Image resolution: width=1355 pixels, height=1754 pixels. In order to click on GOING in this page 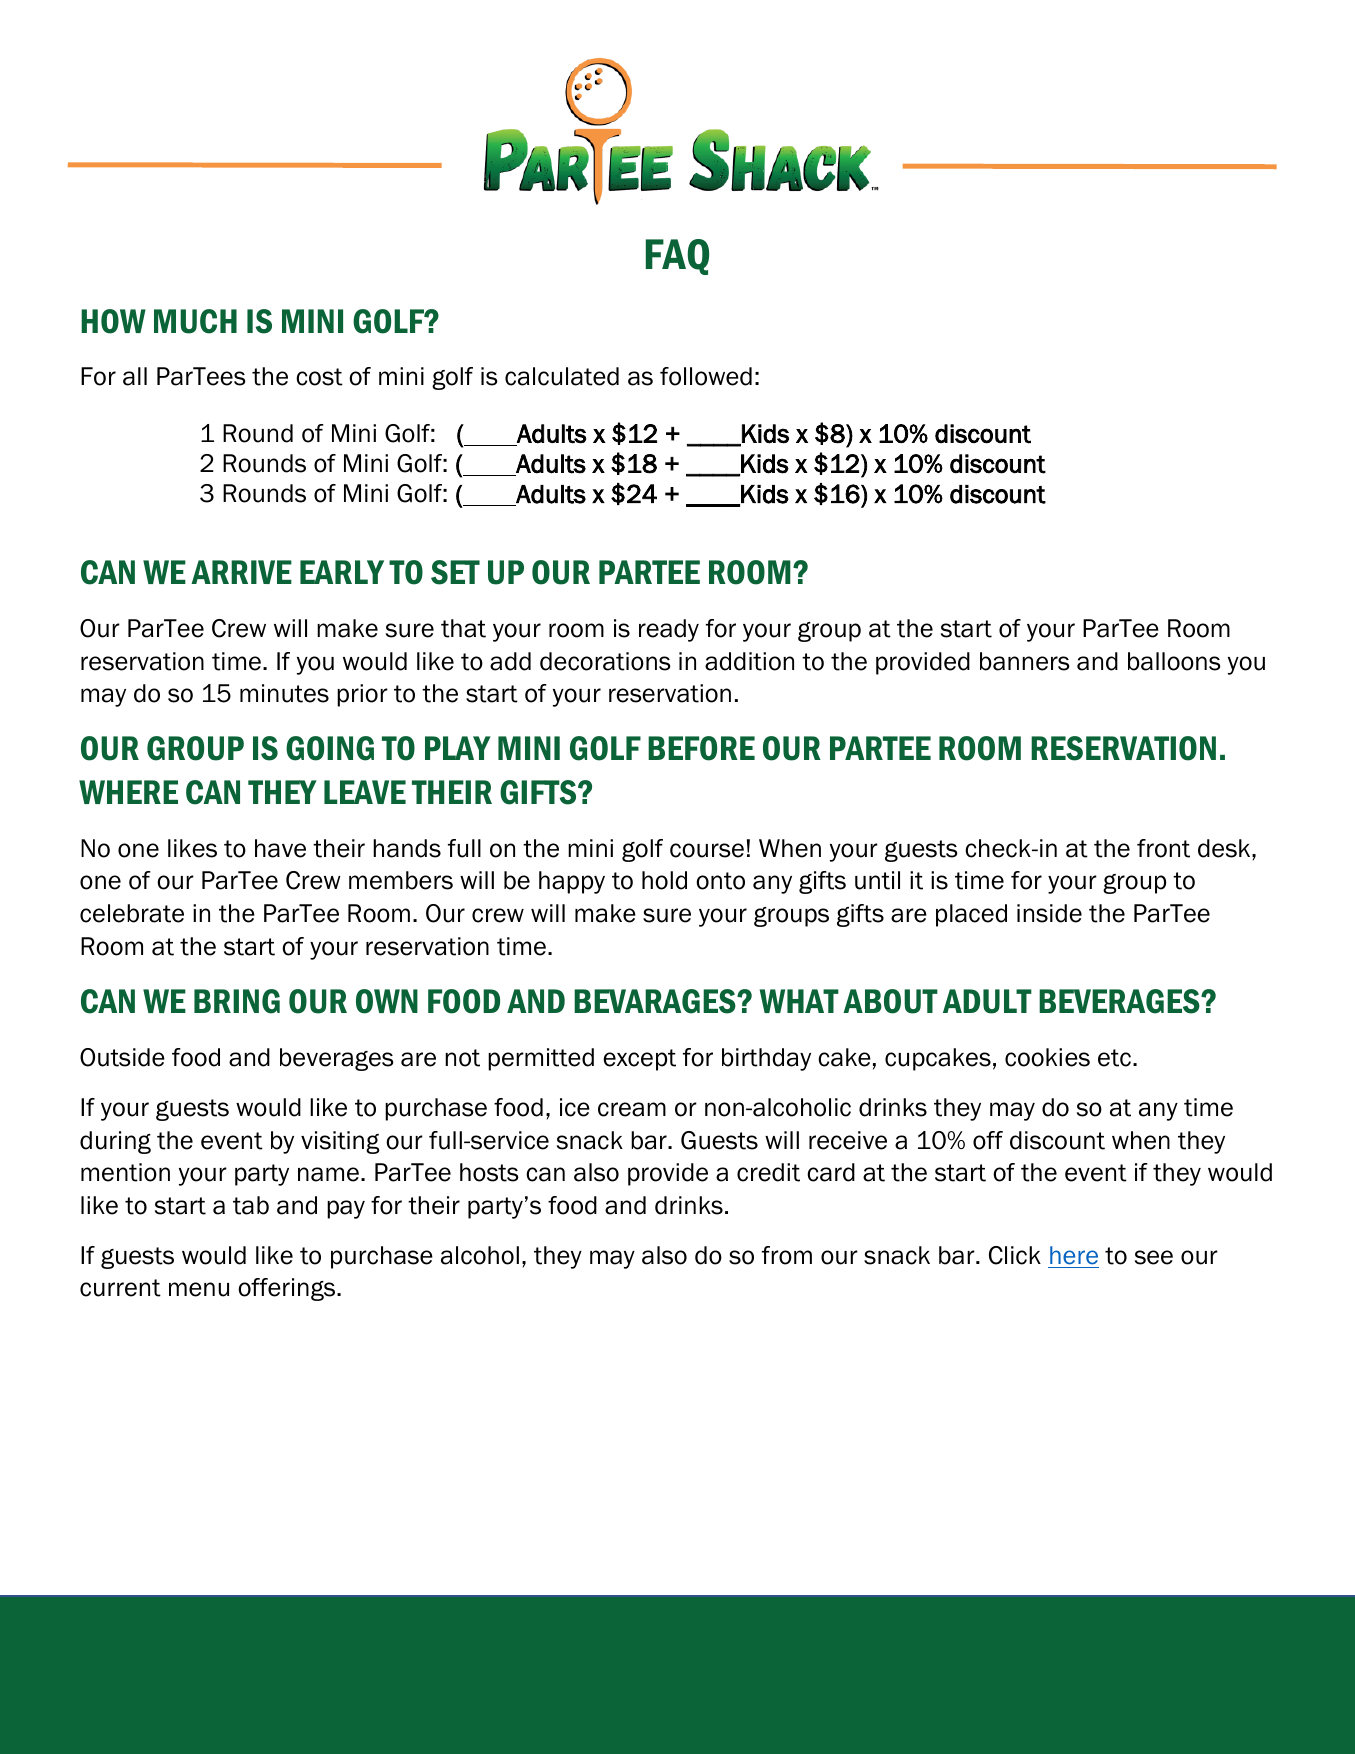, I will do `click(330, 748)`.
